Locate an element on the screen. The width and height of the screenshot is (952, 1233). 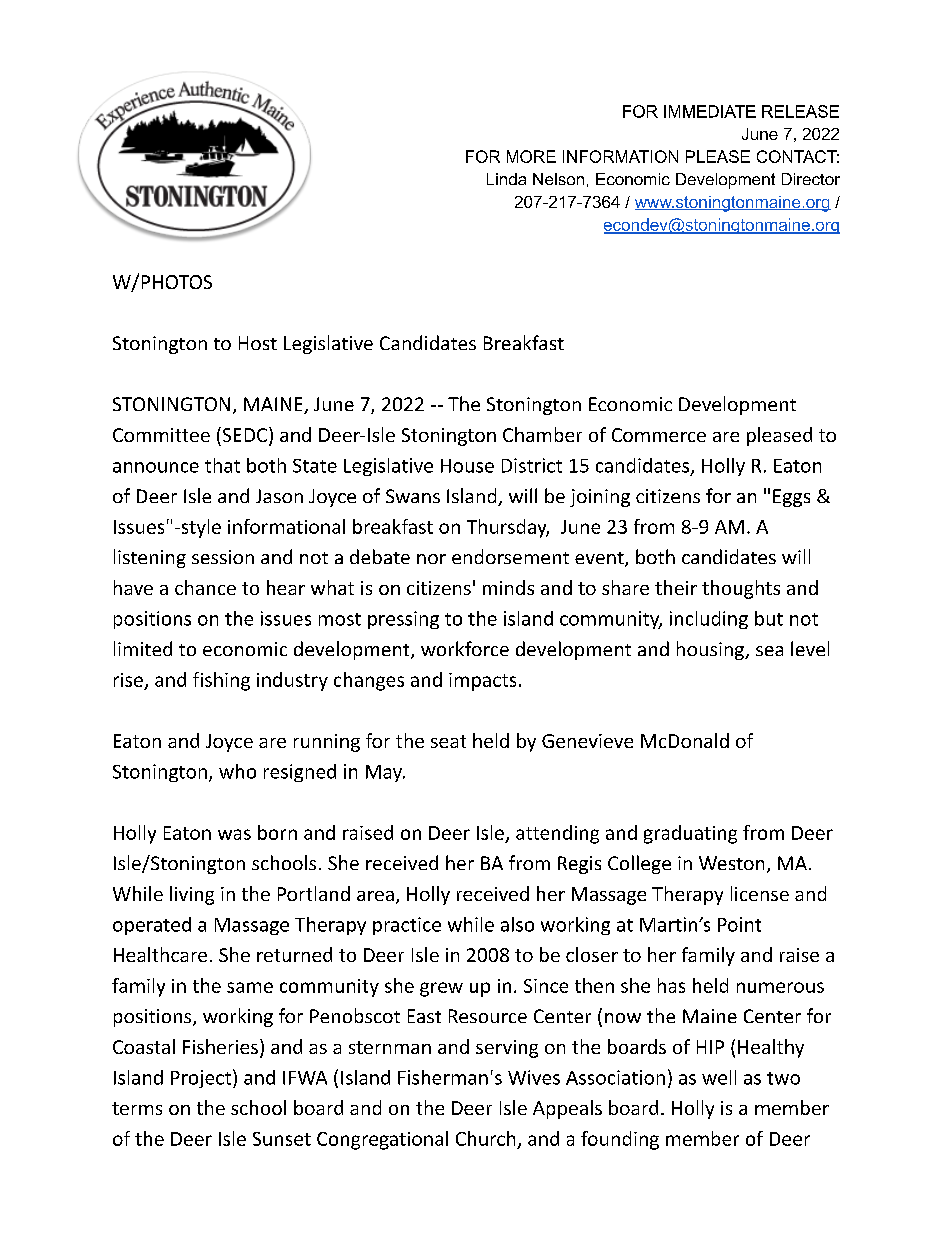
Host is located at coordinates (258, 343).
